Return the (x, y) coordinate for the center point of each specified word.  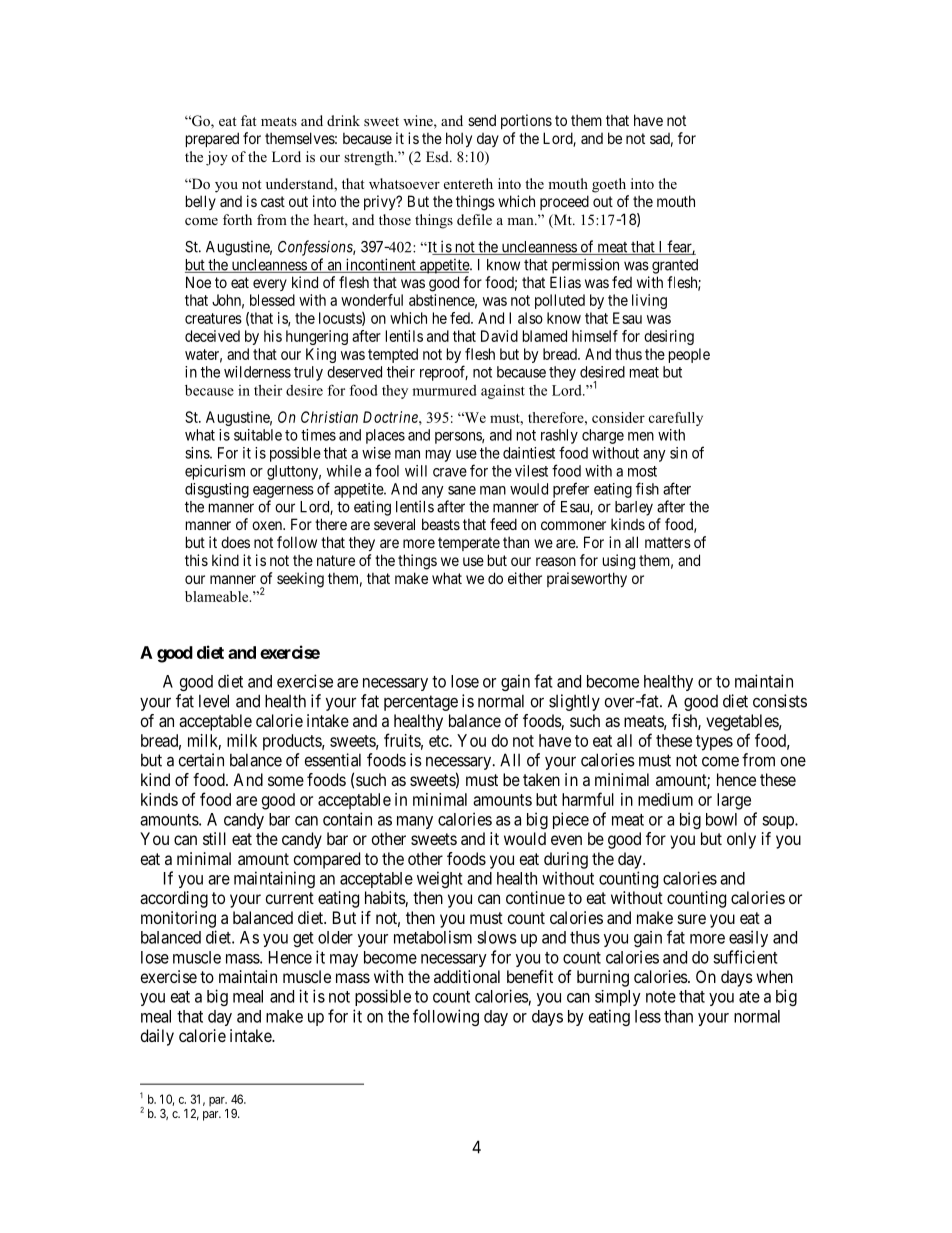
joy (217, 158)
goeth (609, 185)
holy (459, 139)
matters (668, 542)
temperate (469, 544)
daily (157, 1037)
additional (467, 976)
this (196, 560)
